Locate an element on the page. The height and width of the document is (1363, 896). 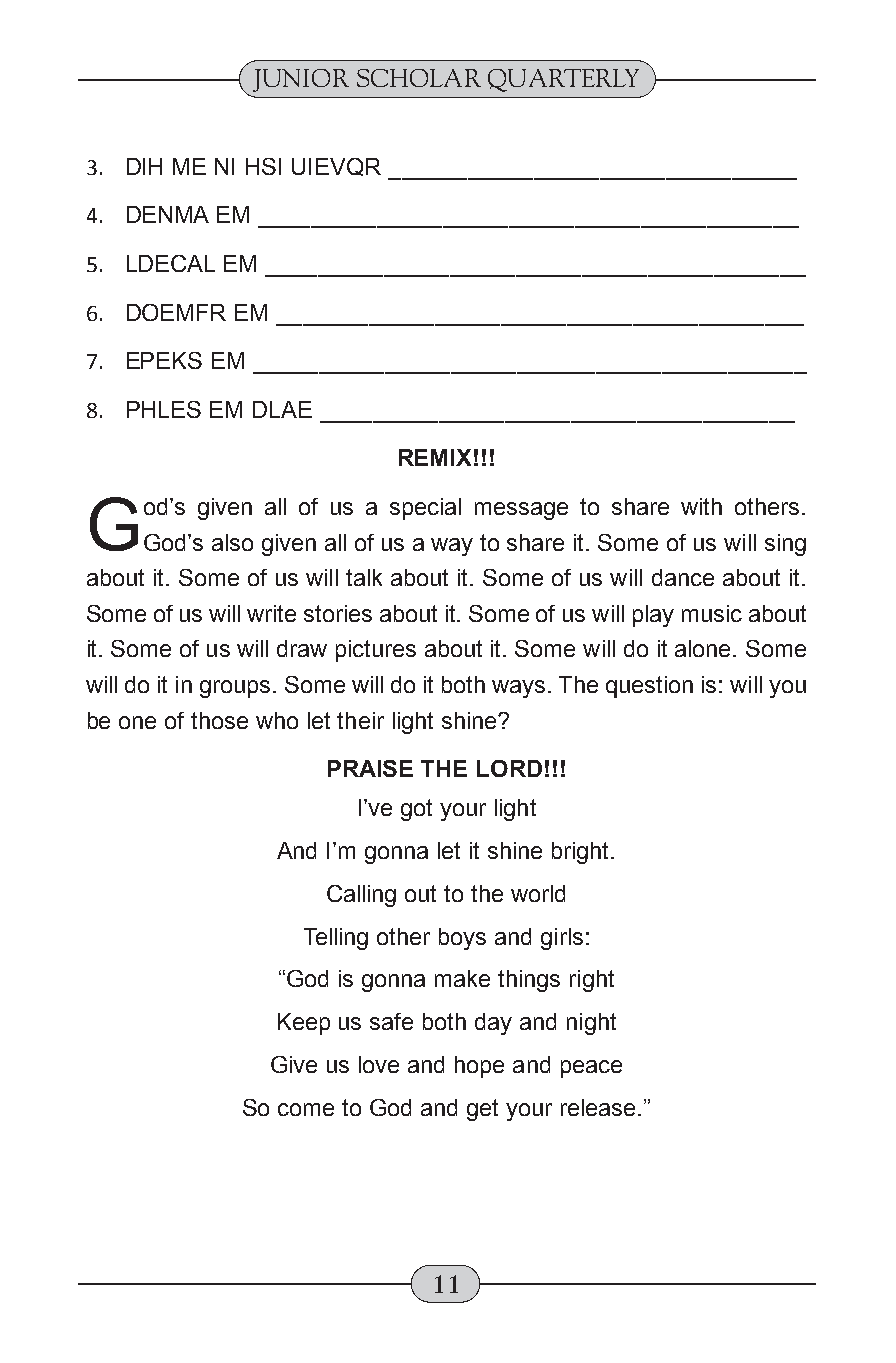
QUARTERLY is located at coordinates (563, 80).
